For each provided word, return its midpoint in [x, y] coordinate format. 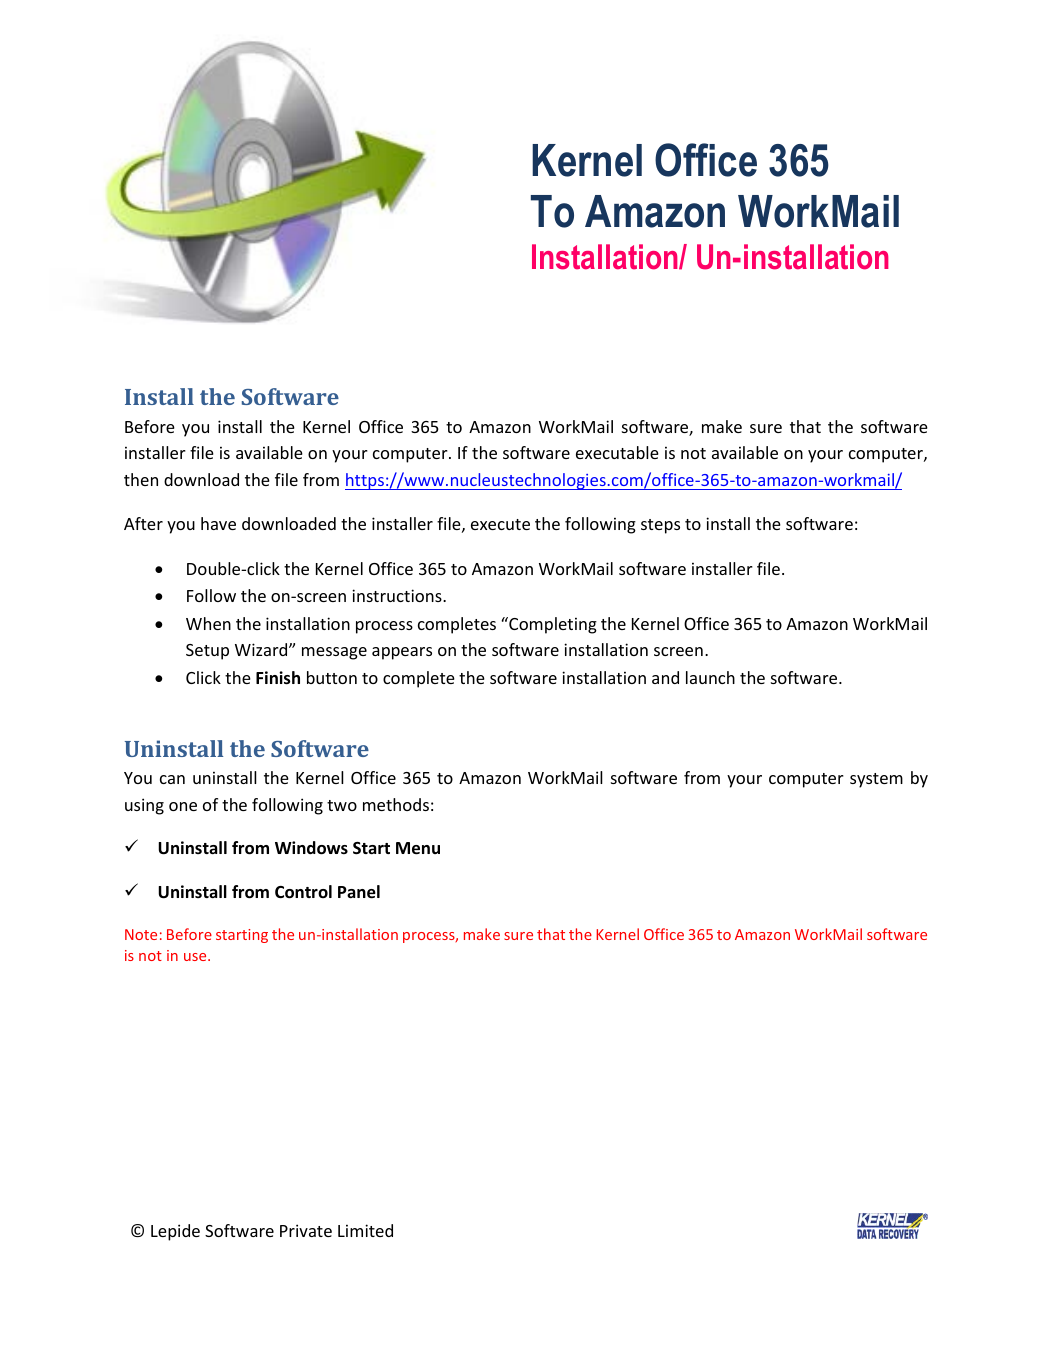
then [141, 479]
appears [402, 653]
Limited [365, 1230]
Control [303, 892]
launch [710, 677]
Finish [278, 678]
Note [141, 934]
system [876, 780]
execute [500, 524]
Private [306, 1230]
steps [660, 526]
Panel [359, 892]
